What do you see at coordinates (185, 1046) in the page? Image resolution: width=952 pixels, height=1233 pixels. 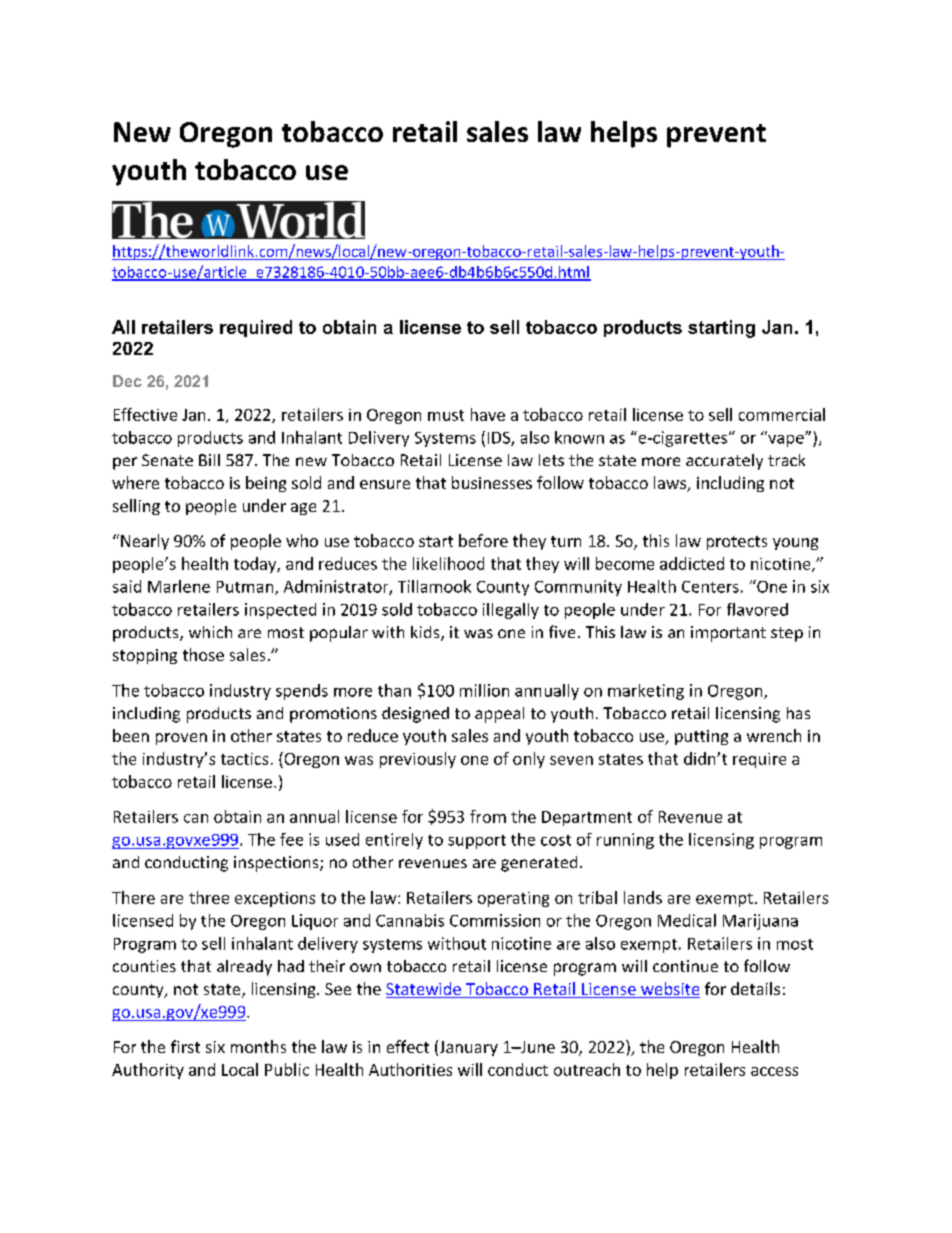 I see `first` at bounding box center [185, 1046].
